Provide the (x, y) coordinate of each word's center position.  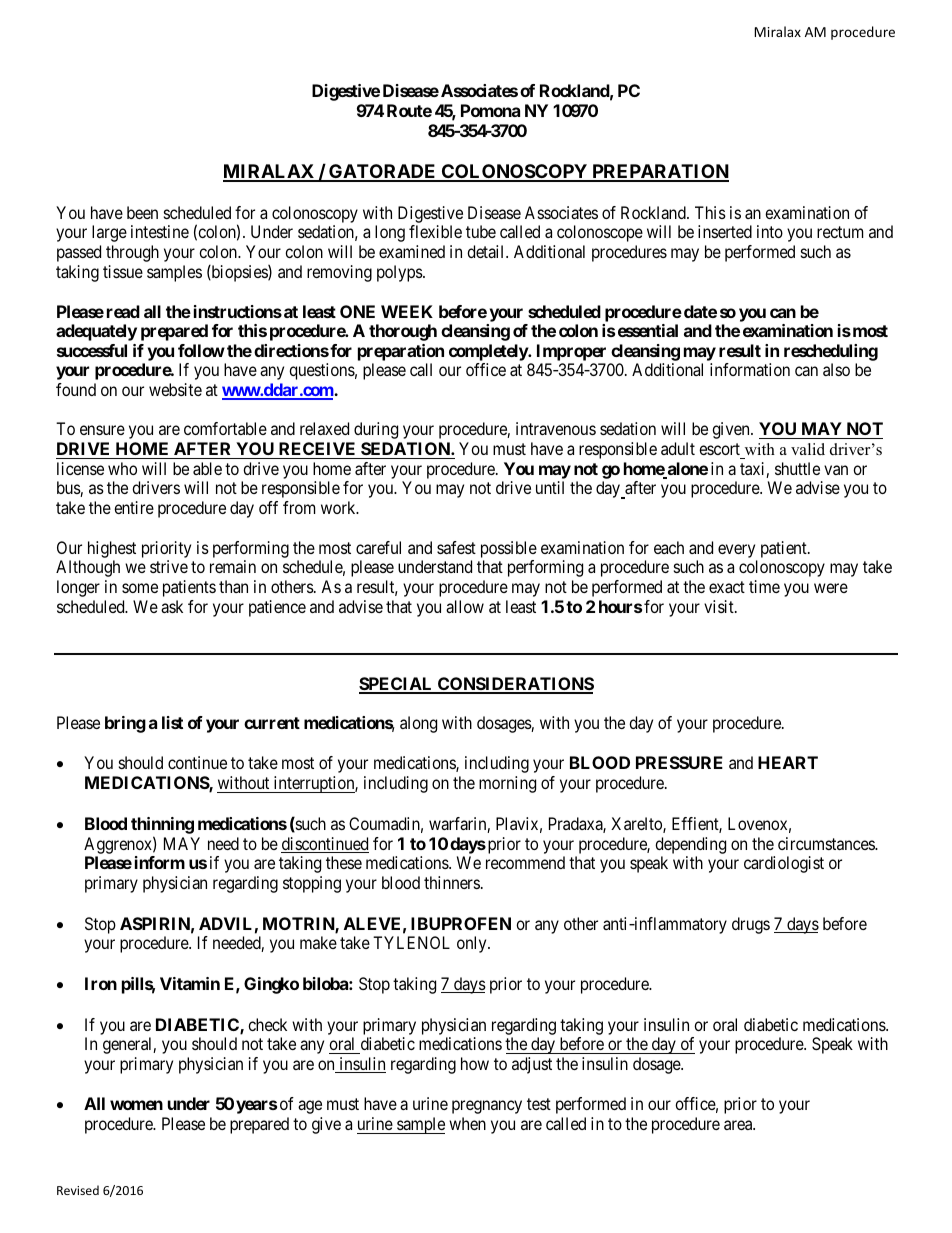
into (770, 231)
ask (172, 606)
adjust (532, 1065)
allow (465, 606)
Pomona (490, 110)
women (136, 1105)
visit (720, 606)
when (467, 1123)
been (142, 212)
